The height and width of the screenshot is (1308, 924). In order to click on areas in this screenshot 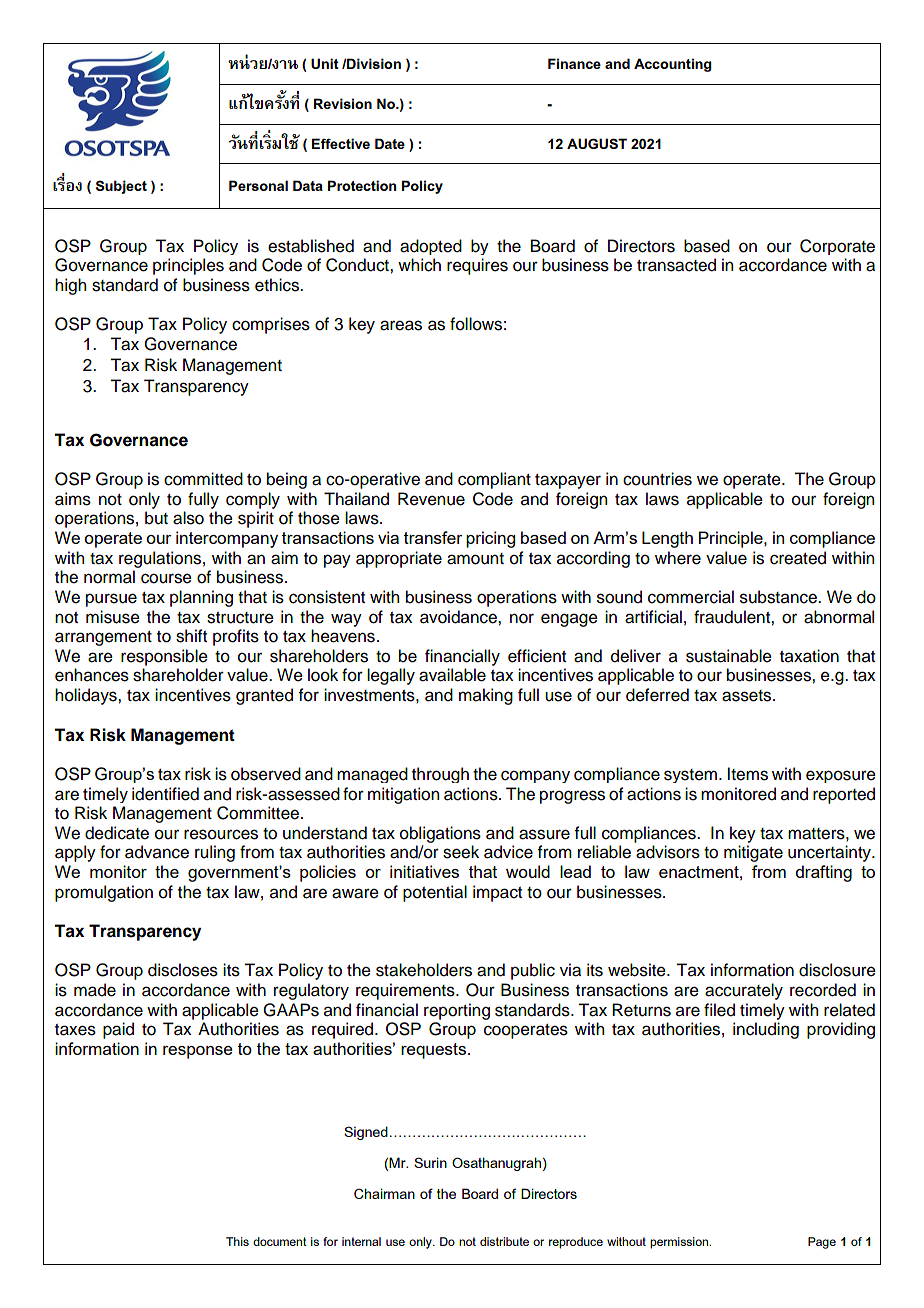, I will do `click(401, 325)`.
